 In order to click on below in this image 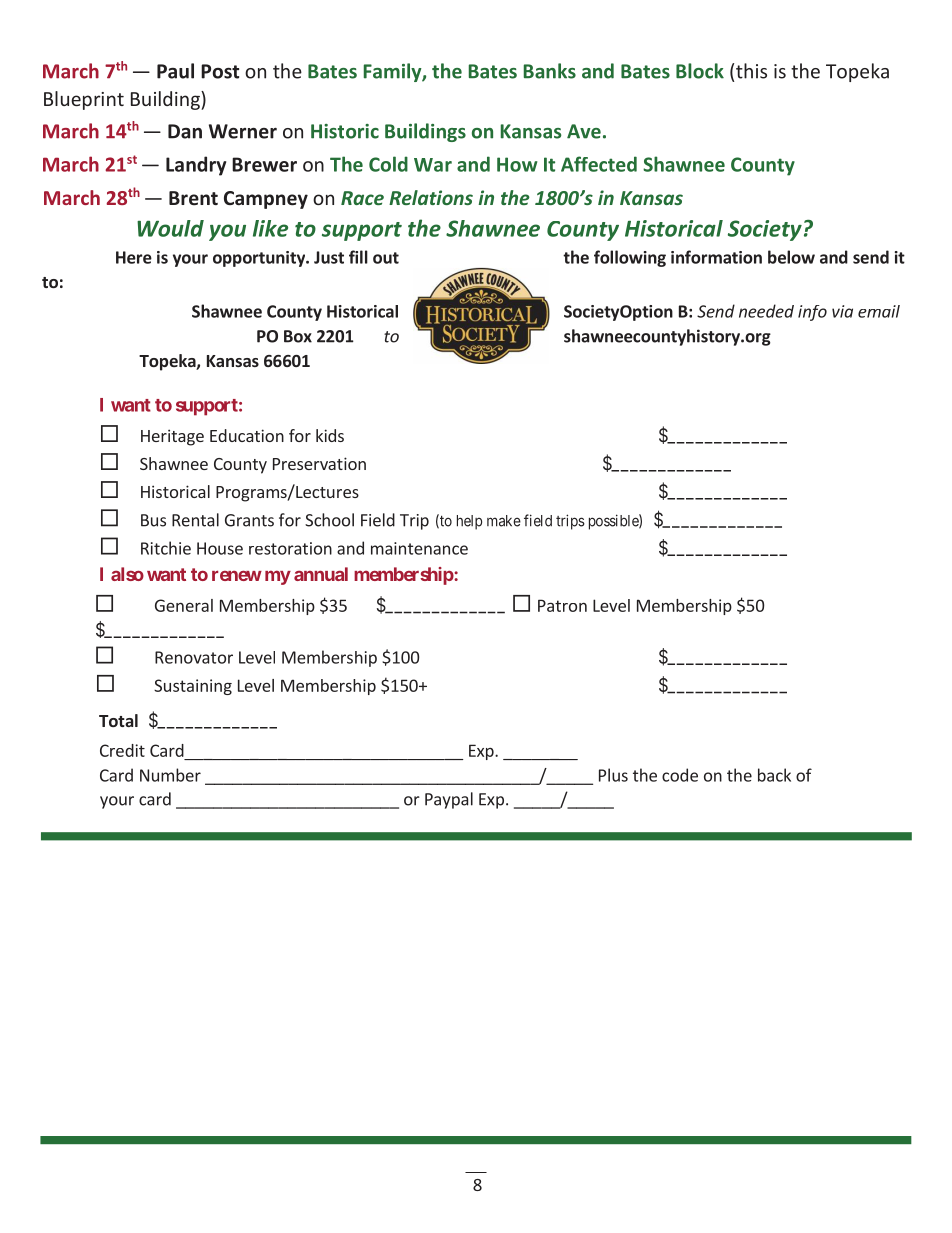, I will do `click(791, 257)`.
